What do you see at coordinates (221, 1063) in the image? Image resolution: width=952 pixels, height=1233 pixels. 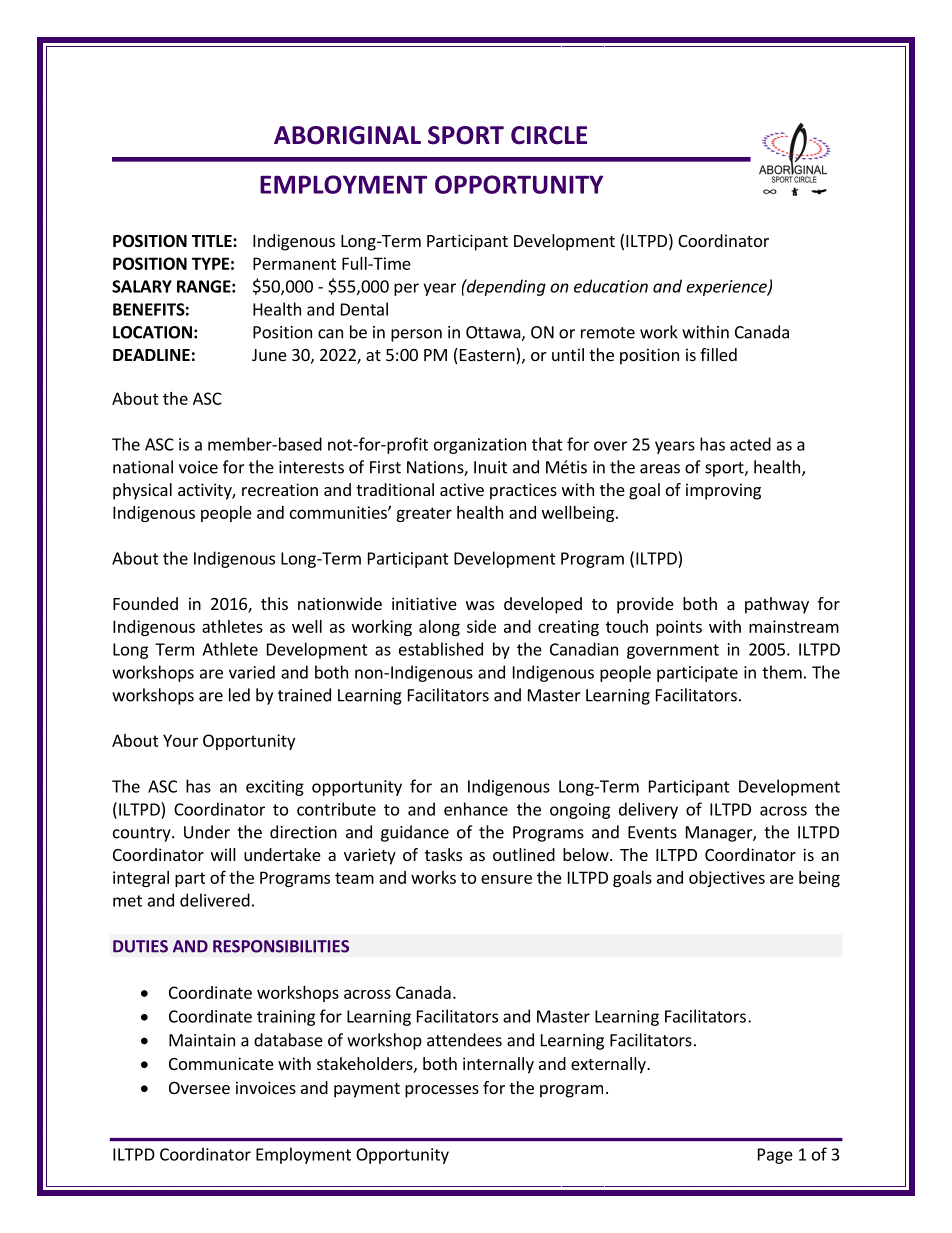 I see `Communicate` at bounding box center [221, 1063].
